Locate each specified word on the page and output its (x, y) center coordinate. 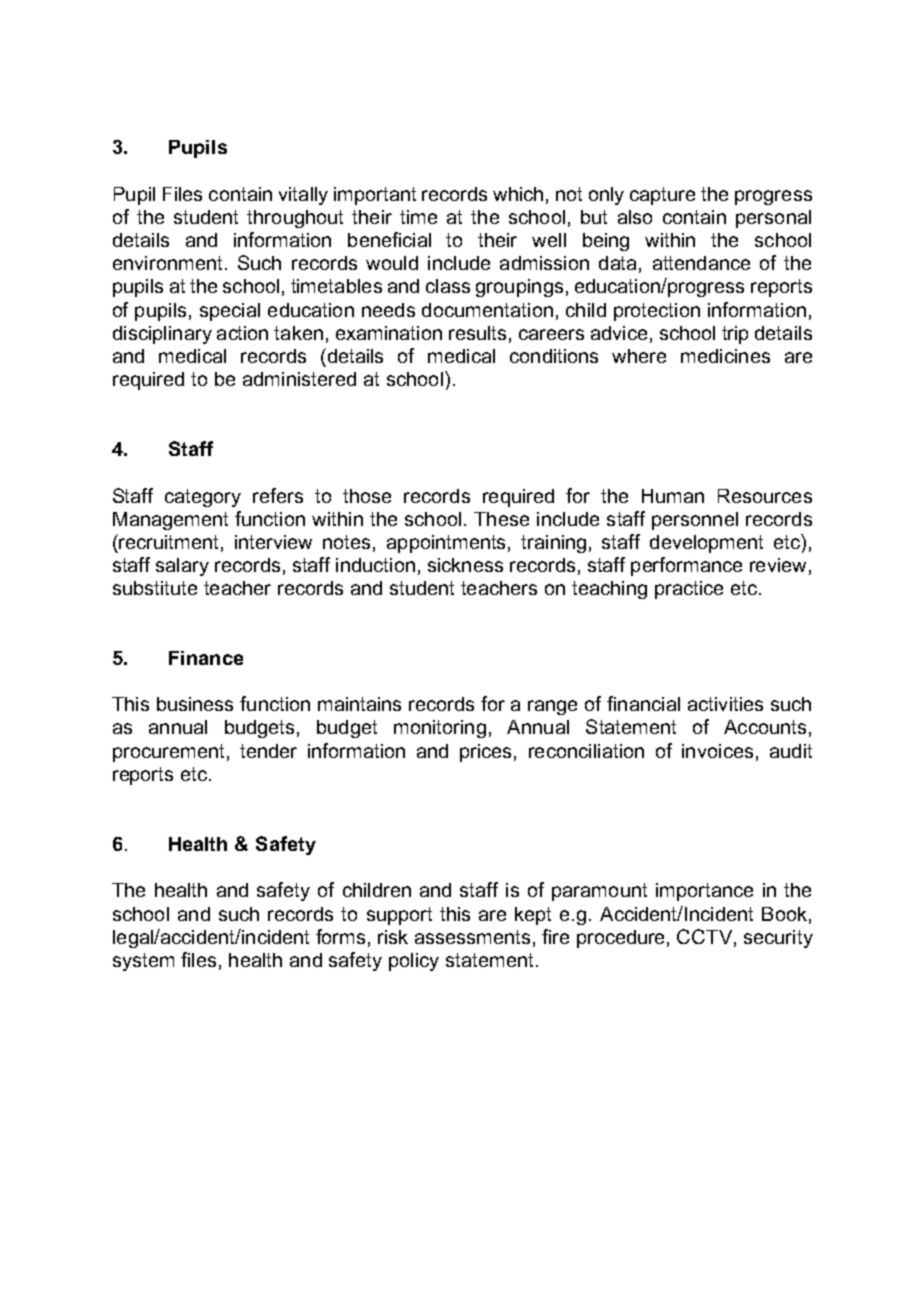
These (501, 519)
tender (268, 751)
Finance (206, 658)
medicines (725, 356)
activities (725, 704)
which (518, 194)
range (552, 707)
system (143, 962)
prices (485, 753)
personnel (695, 521)
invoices (717, 751)
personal (773, 219)
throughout (295, 219)
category (203, 498)
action (242, 333)
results (477, 333)
